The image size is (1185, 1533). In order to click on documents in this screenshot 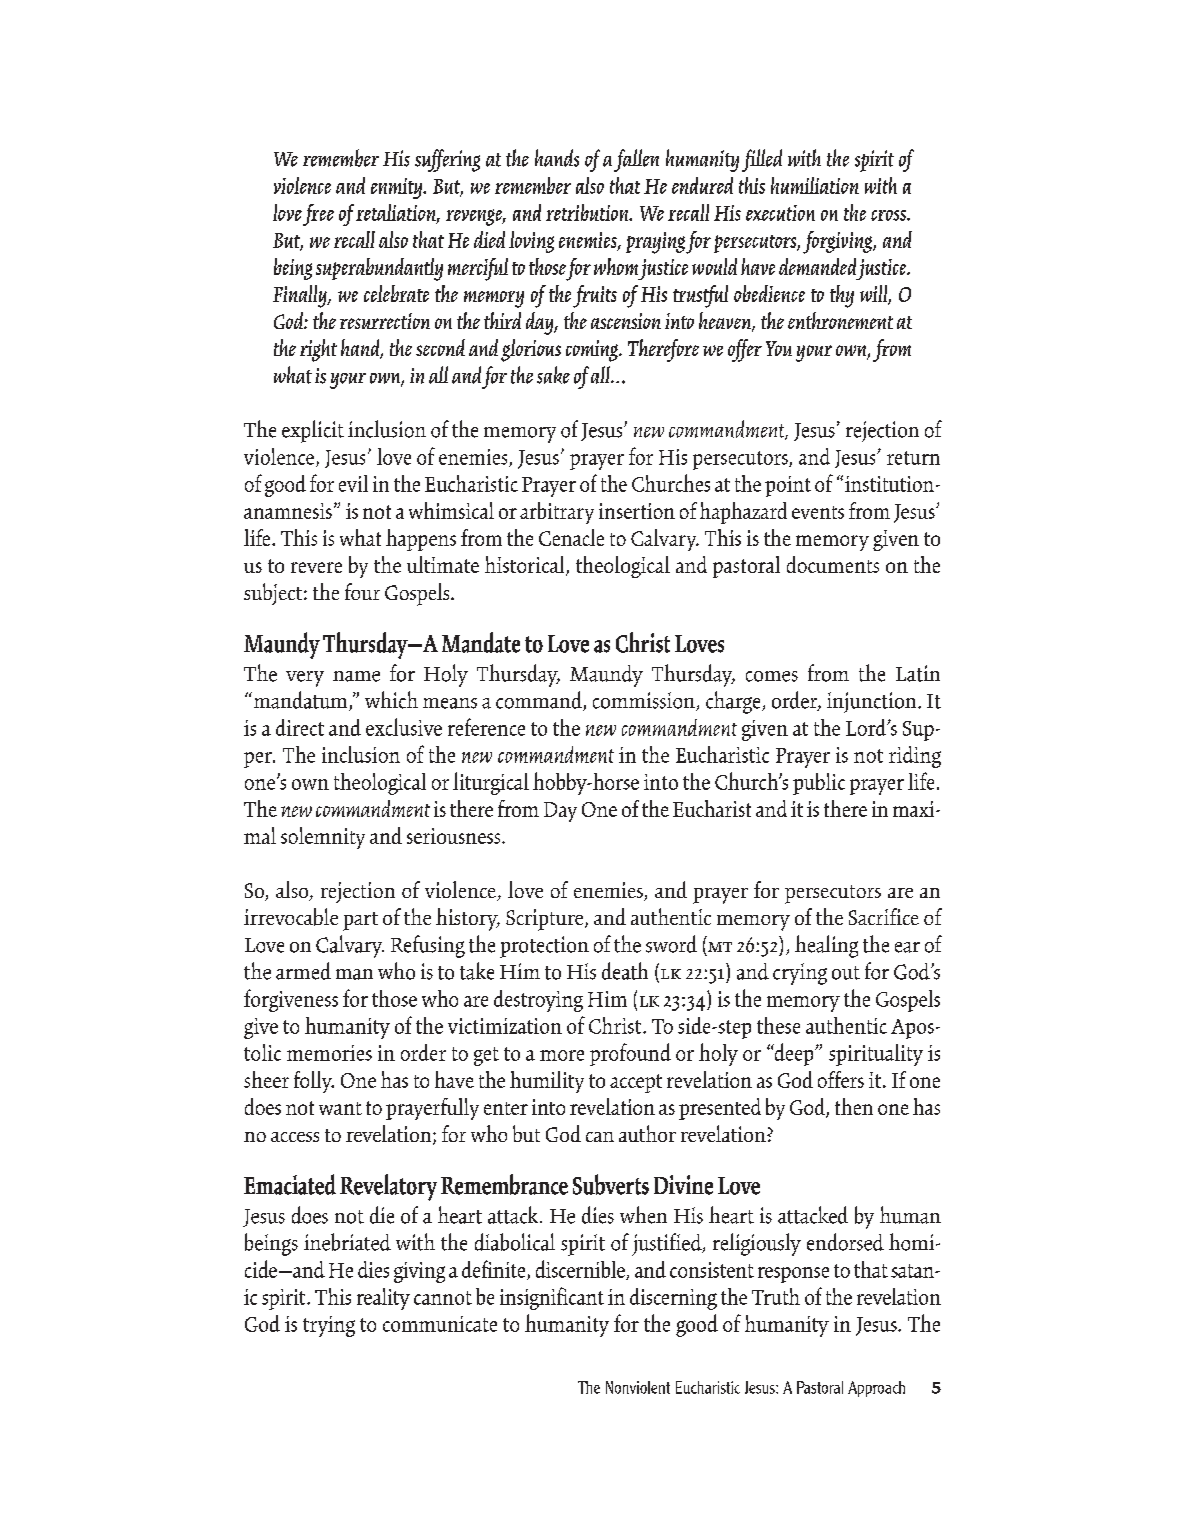, I will do `click(833, 564)`.
